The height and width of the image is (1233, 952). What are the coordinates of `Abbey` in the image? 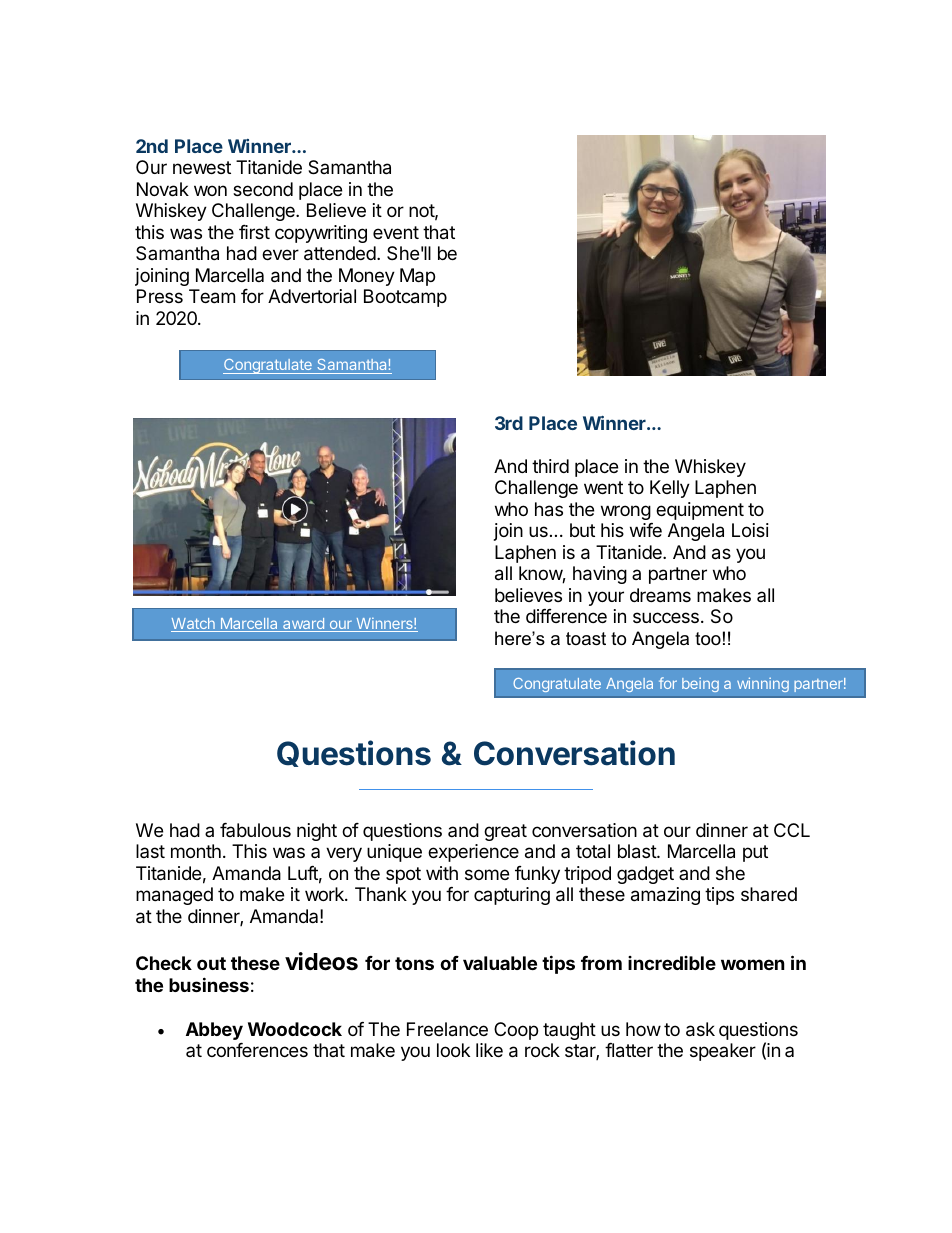 It's located at (214, 1031).
